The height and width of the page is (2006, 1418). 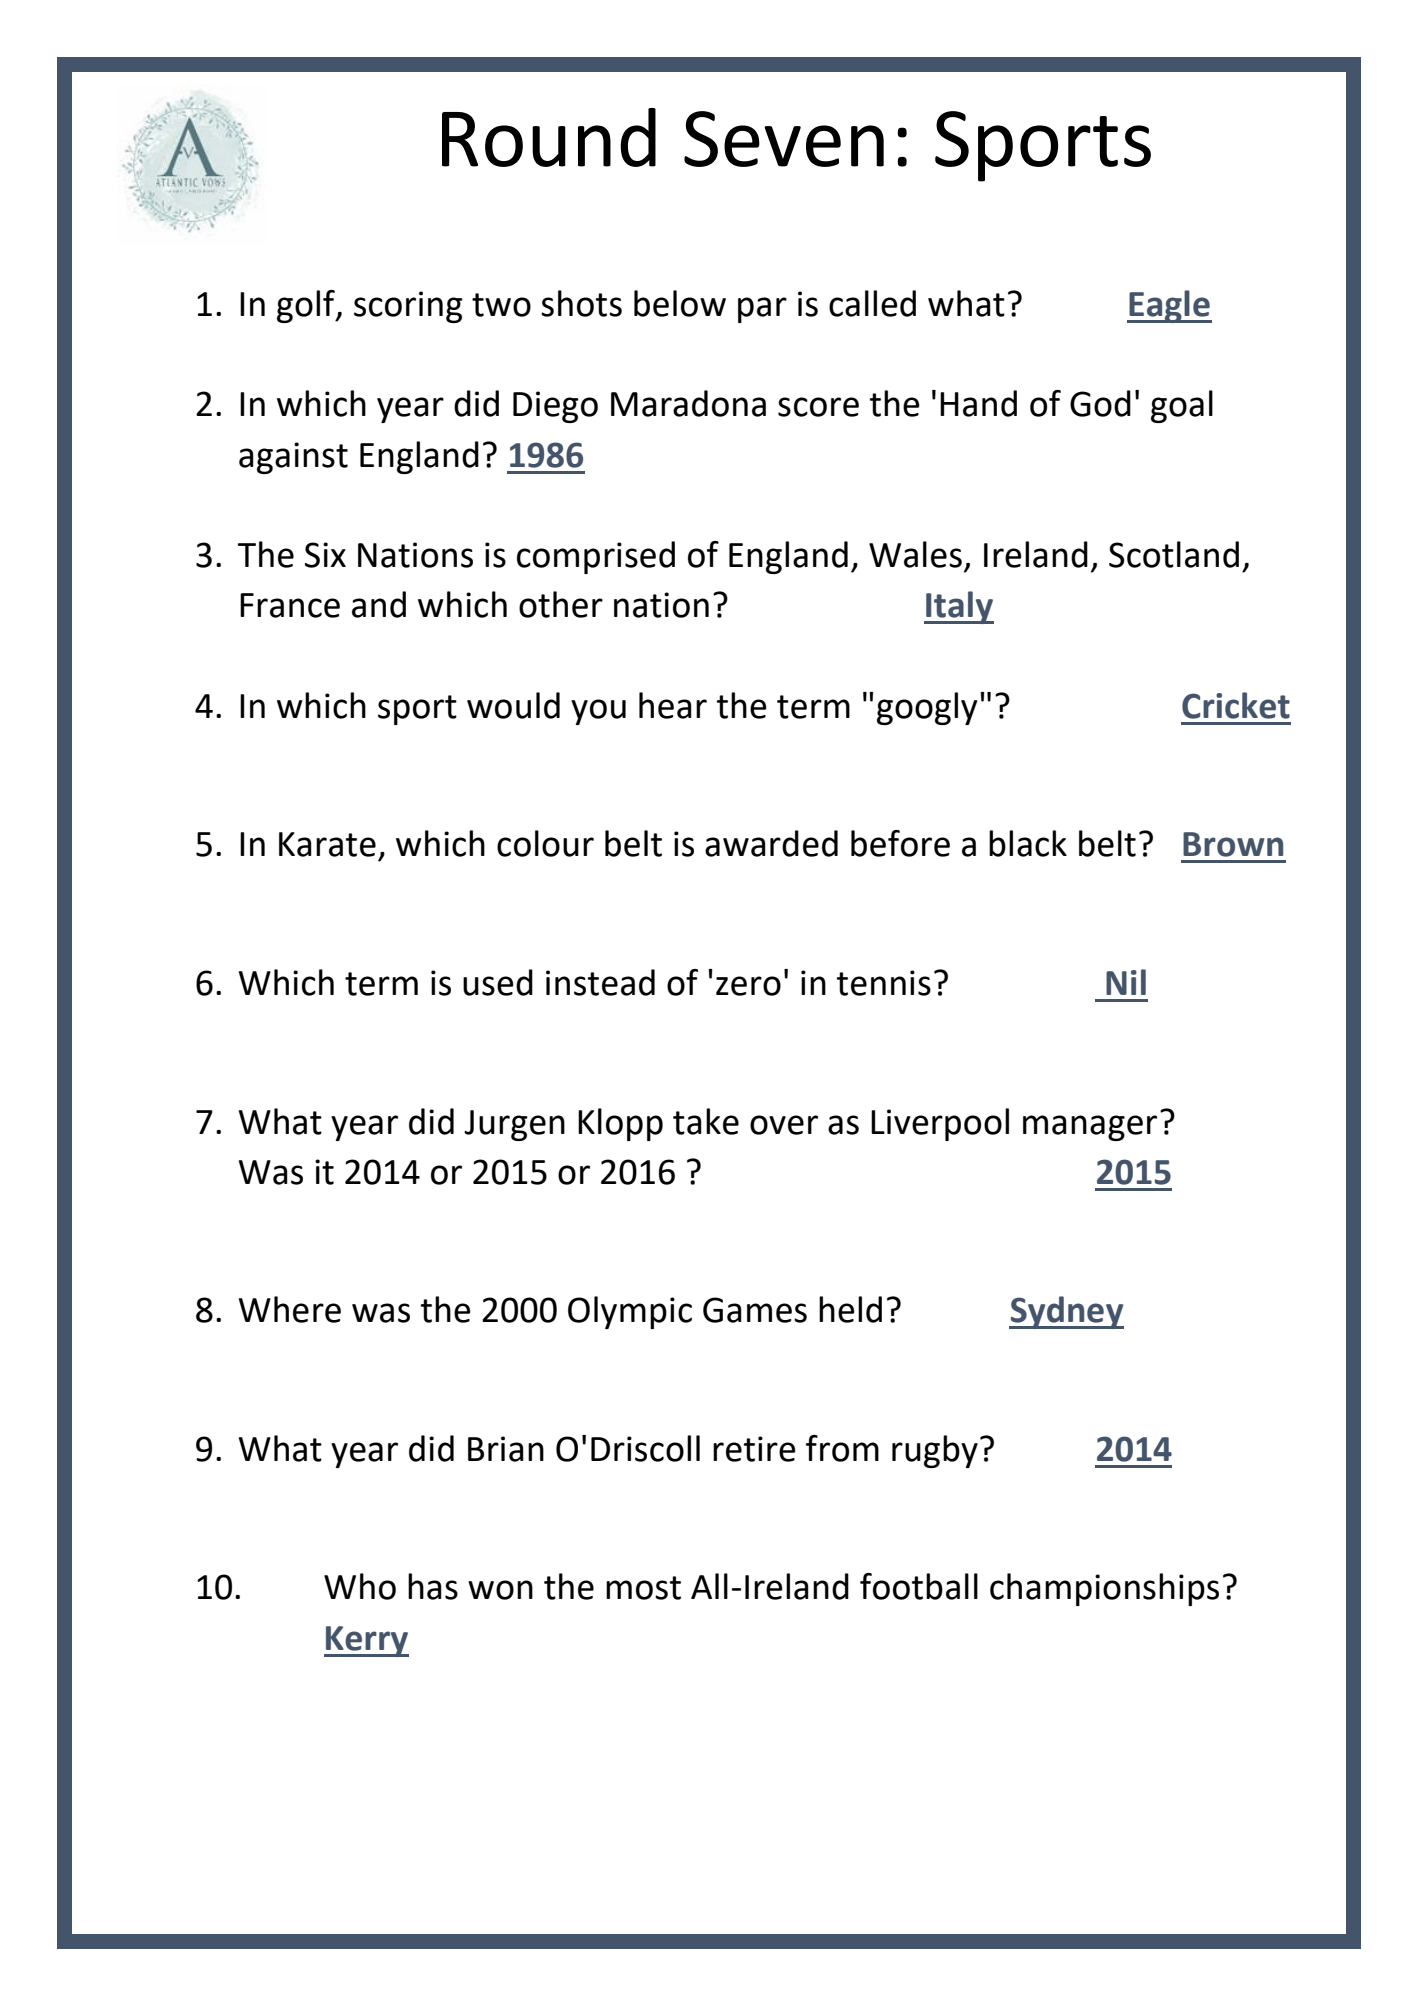 What do you see at coordinates (748, 986) in the page?
I see `zero` at bounding box center [748, 986].
